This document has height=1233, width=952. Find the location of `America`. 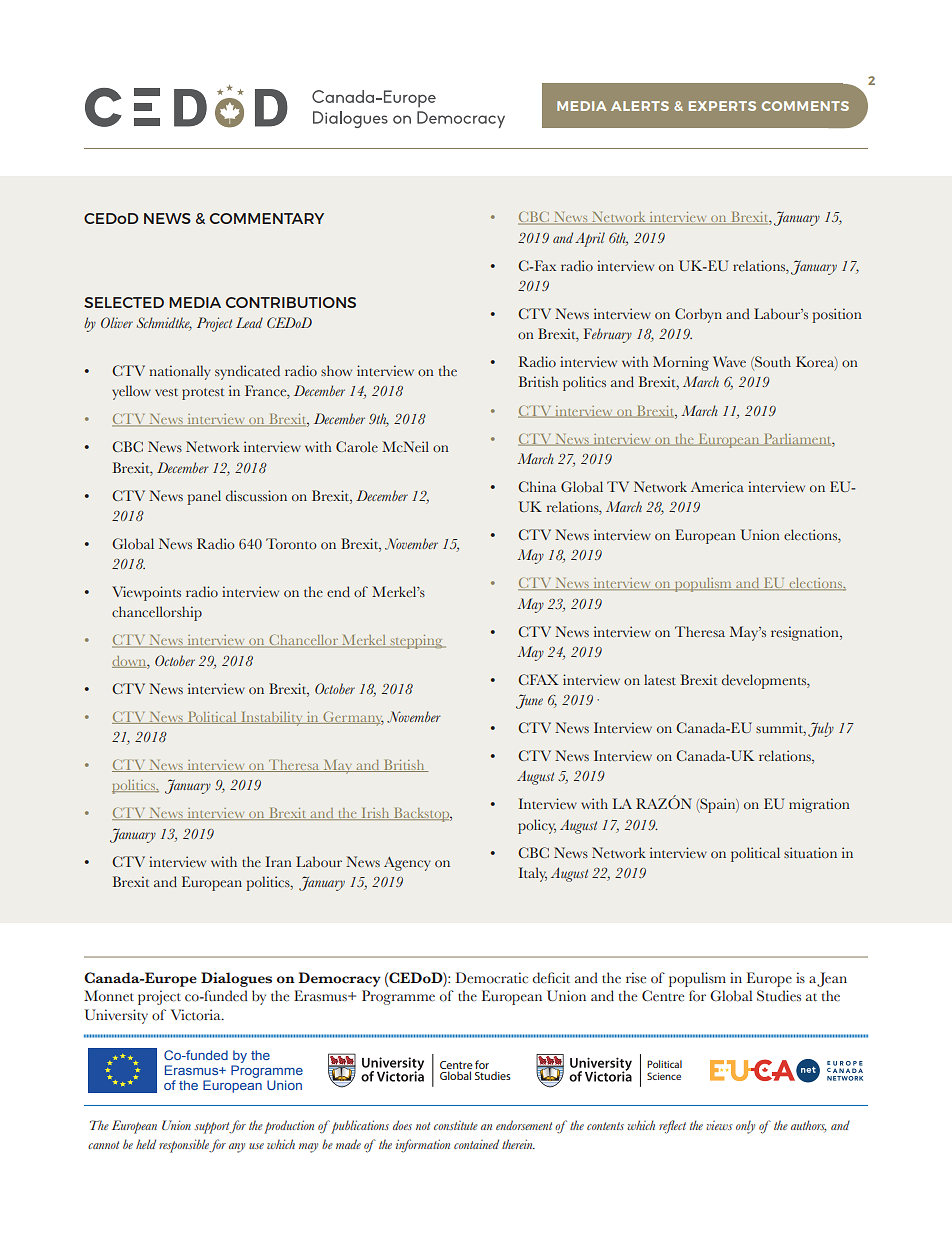

America is located at coordinates (717, 487).
